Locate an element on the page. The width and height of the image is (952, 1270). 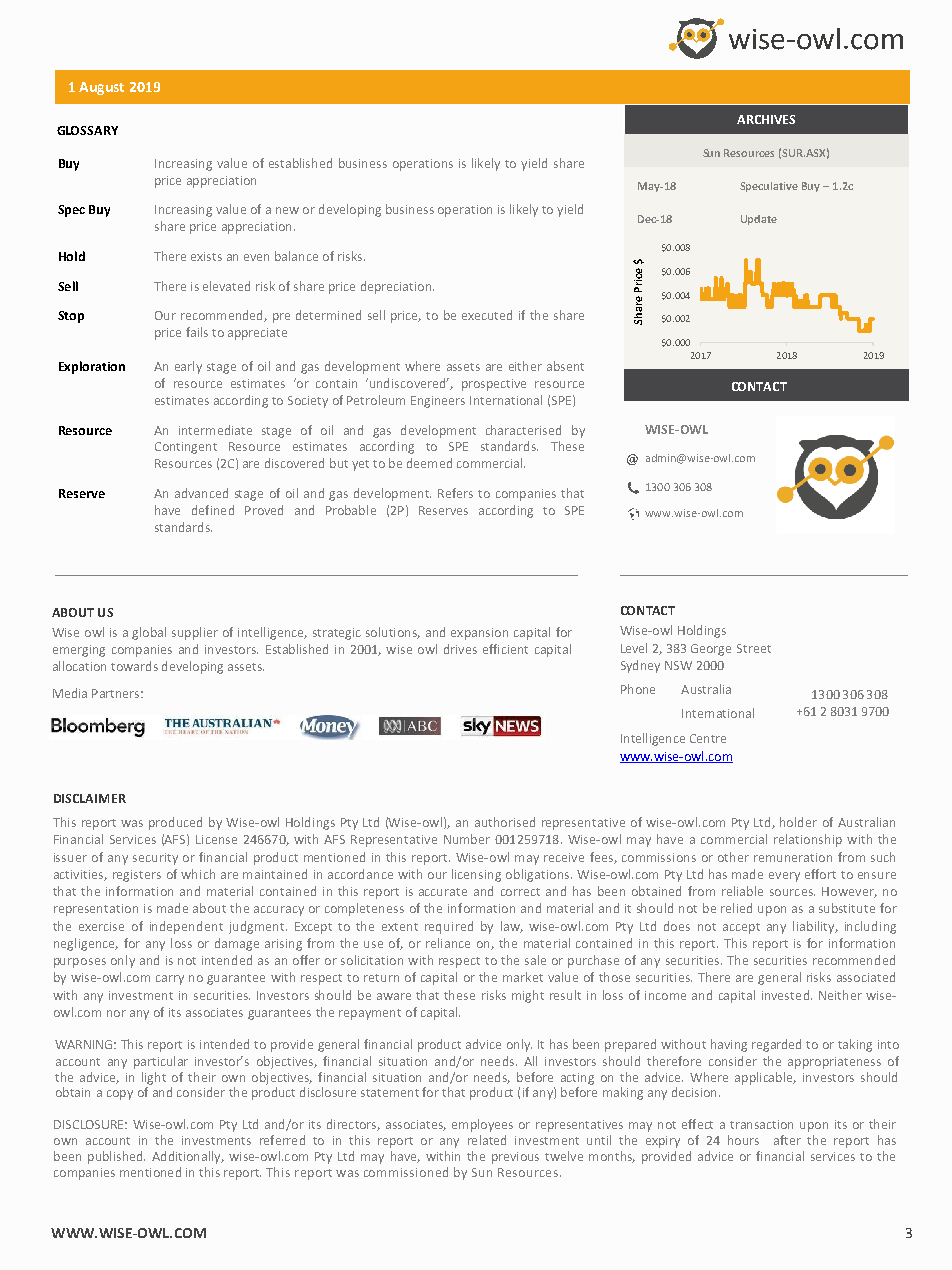
published is located at coordinates (116, 1157).
